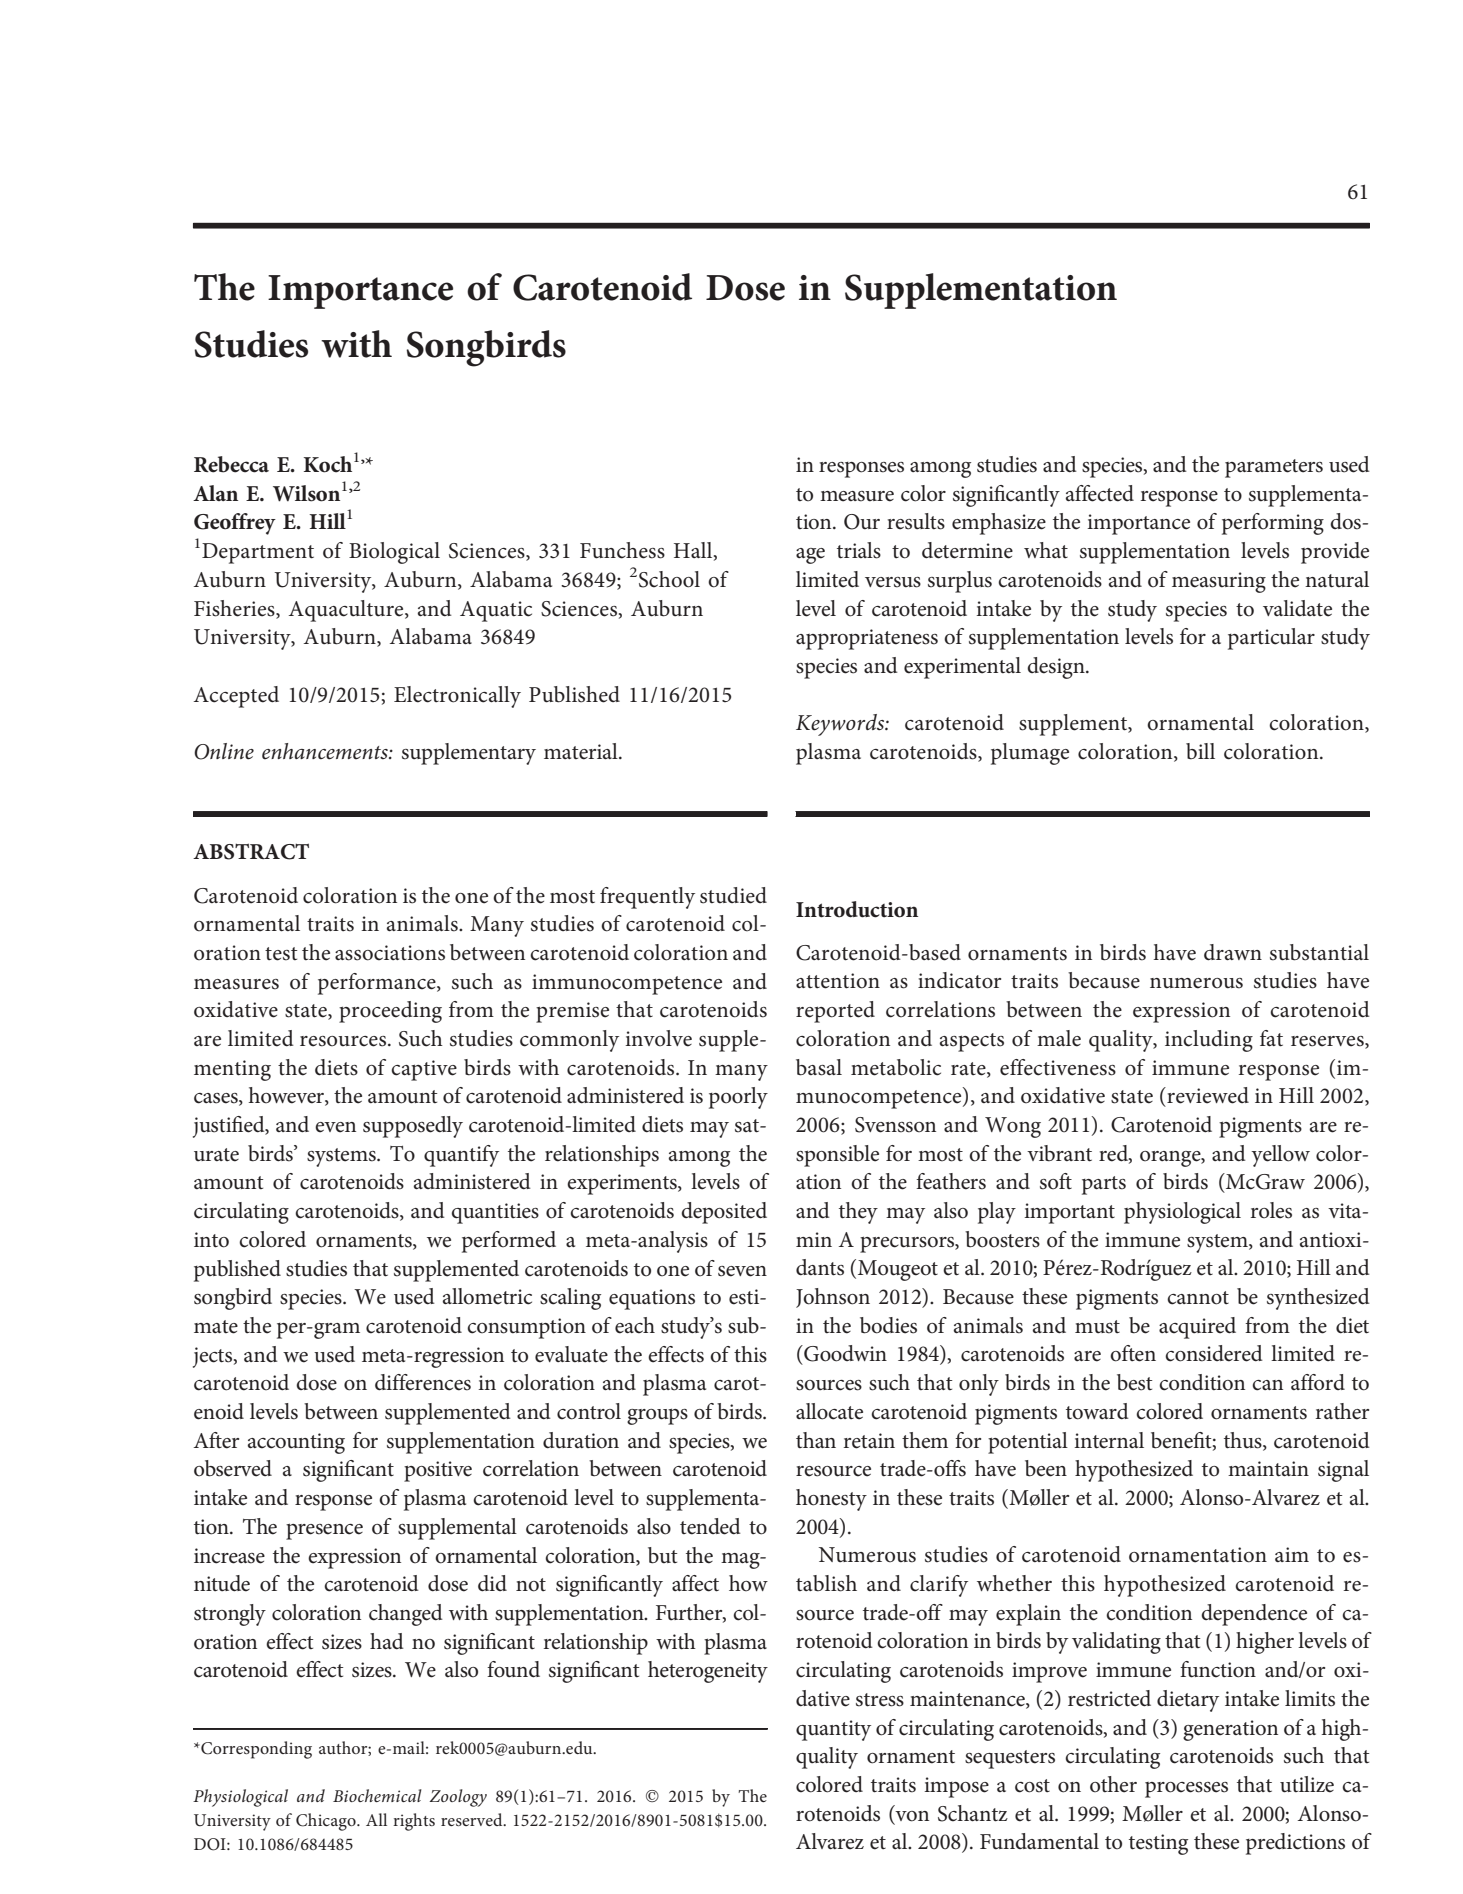  Describe the element at coordinates (710, 1526) in the screenshot. I see `tended` at that location.
